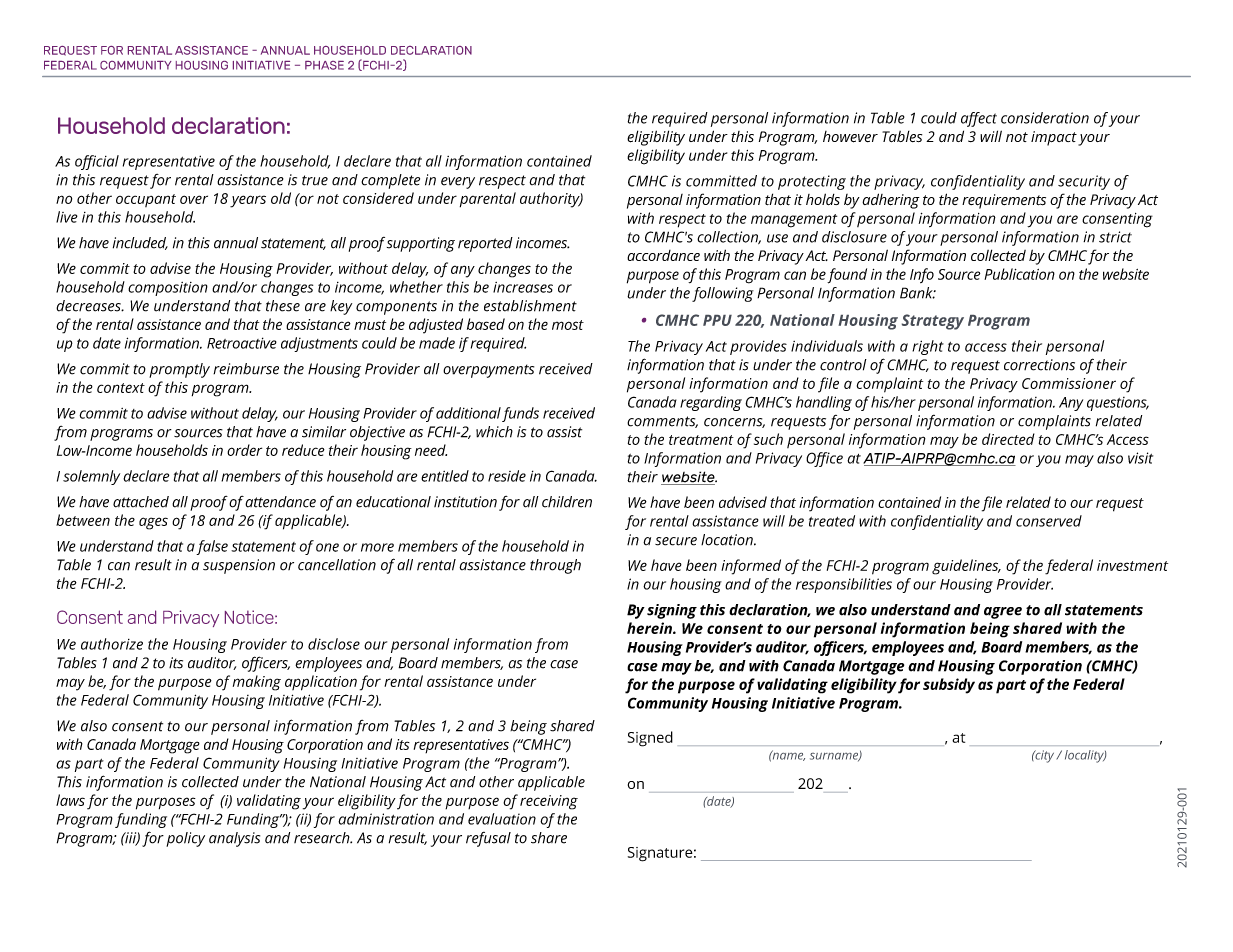  What do you see at coordinates (324, 65) in the screenshot?
I see `PHASE` at bounding box center [324, 65].
